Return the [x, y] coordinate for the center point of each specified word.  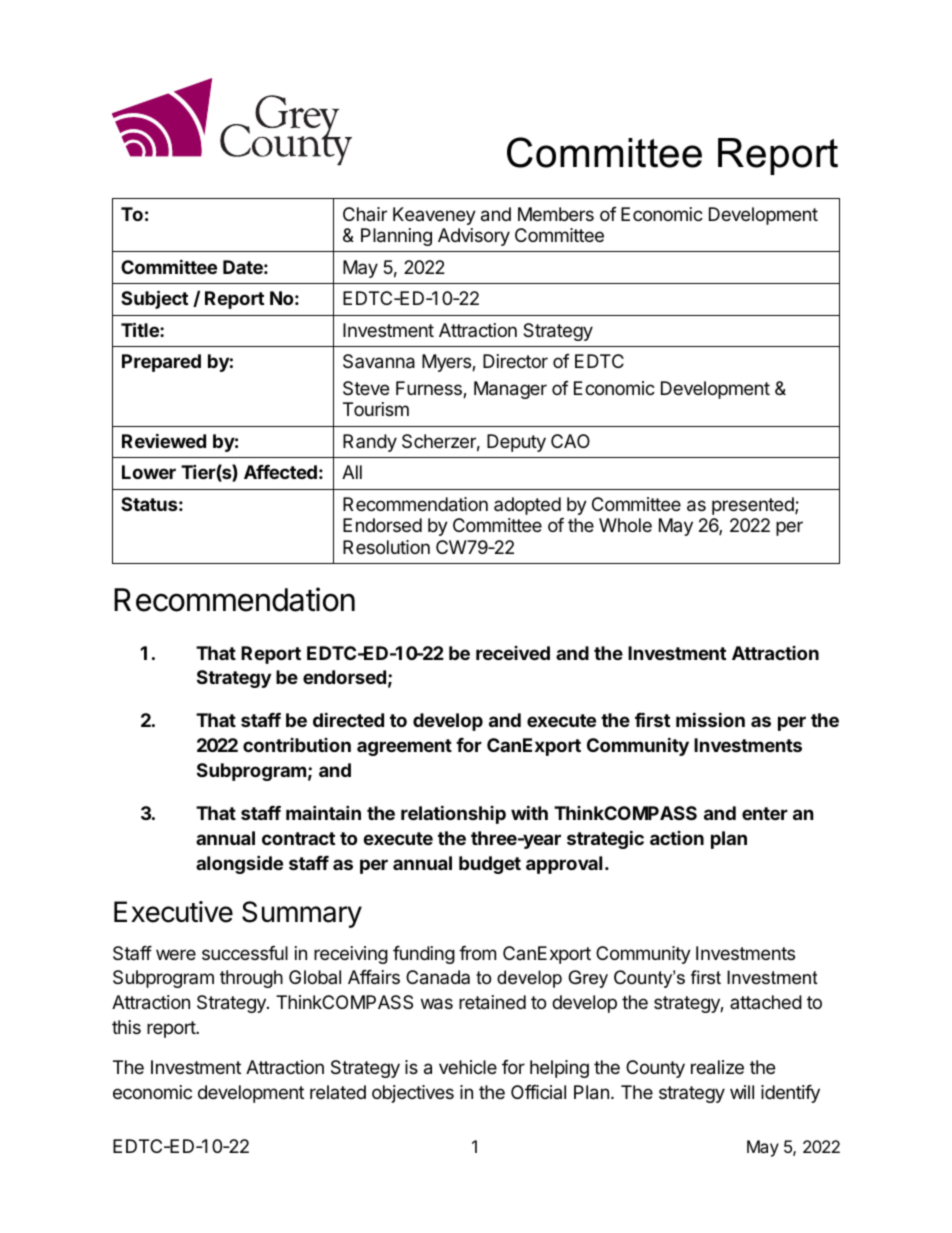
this [126, 1027]
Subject [154, 299]
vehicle [468, 1067]
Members [556, 214]
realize [717, 1067]
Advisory [474, 237]
